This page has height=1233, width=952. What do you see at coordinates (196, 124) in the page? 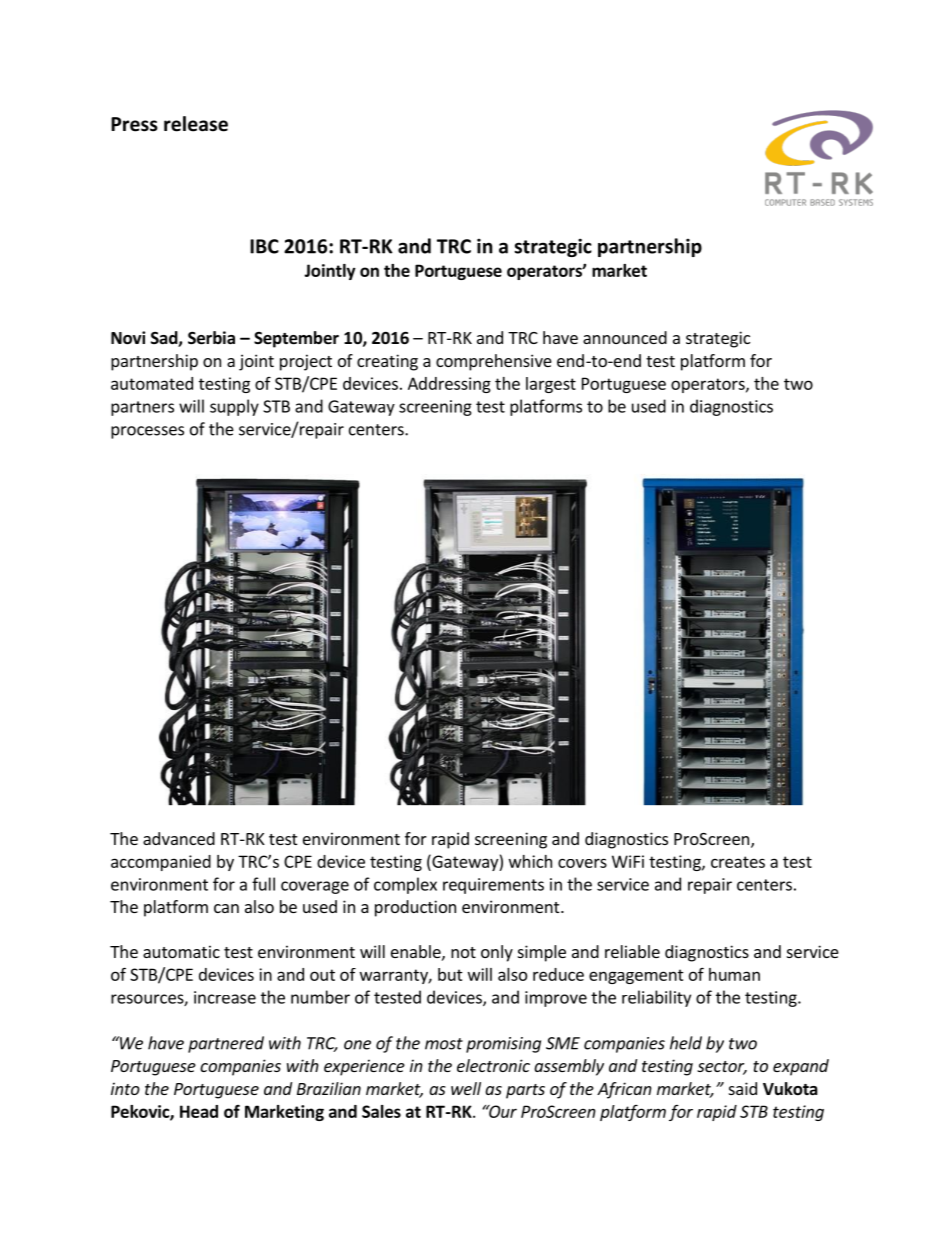
I see `release` at bounding box center [196, 124].
